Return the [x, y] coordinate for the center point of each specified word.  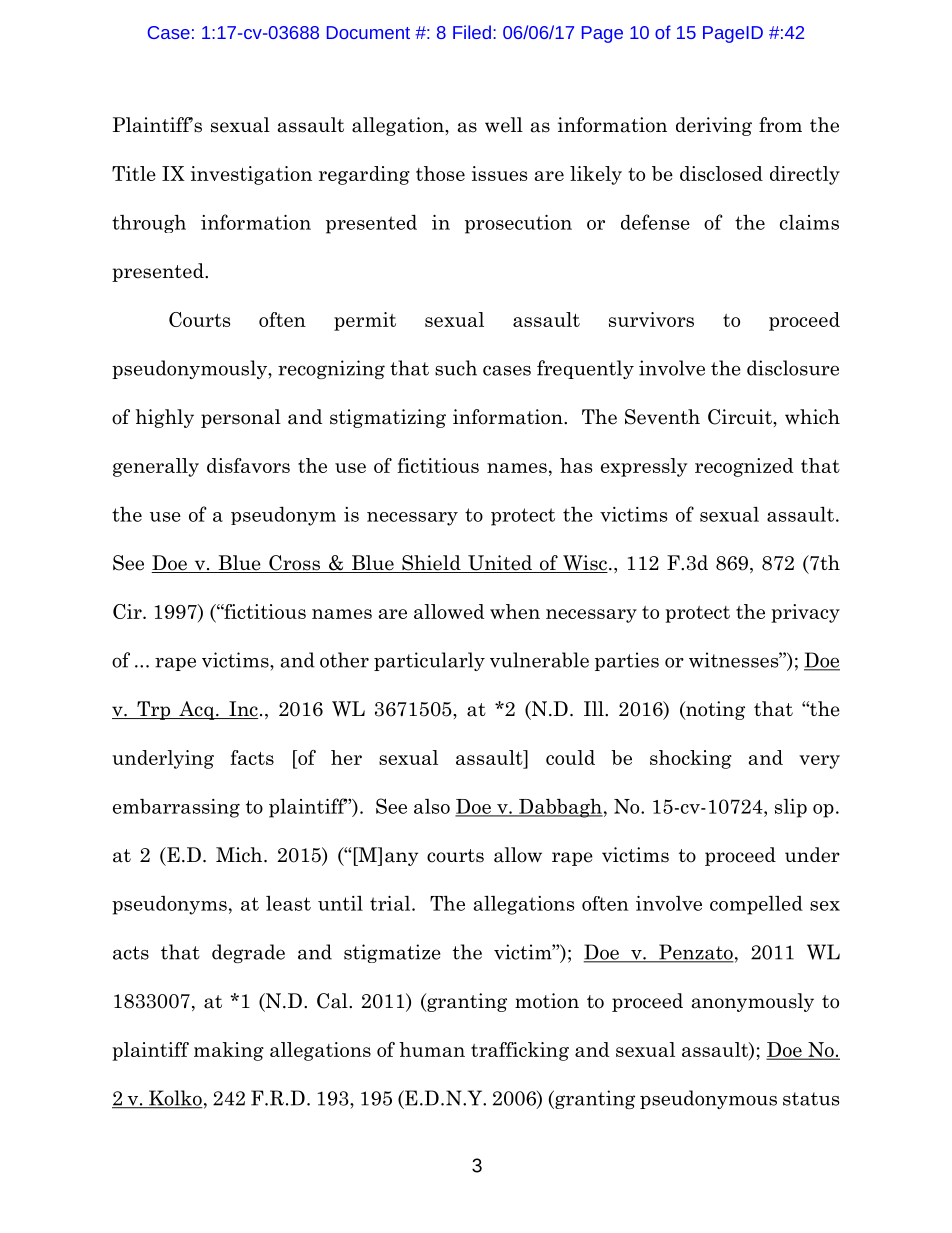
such [456, 368]
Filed [472, 32]
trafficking [520, 1051]
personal [241, 418]
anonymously [753, 1002]
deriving [714, 126]
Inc [242, 710]
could [570, 757]
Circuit [741, 417]
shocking [691, 759]
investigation [251, 175]
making [229, 1051]
